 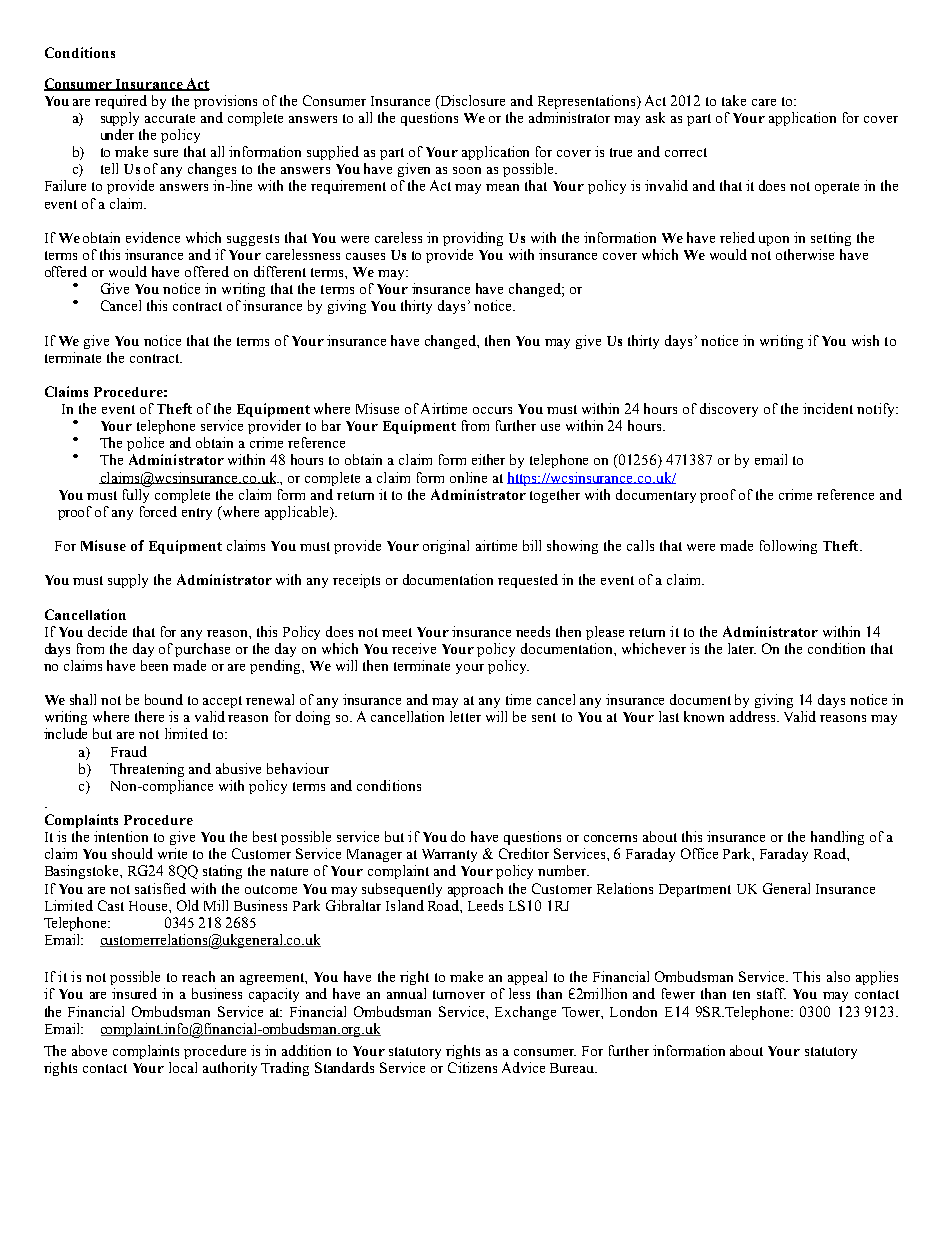 I want to click on soon, so click(x=467, y=170).
